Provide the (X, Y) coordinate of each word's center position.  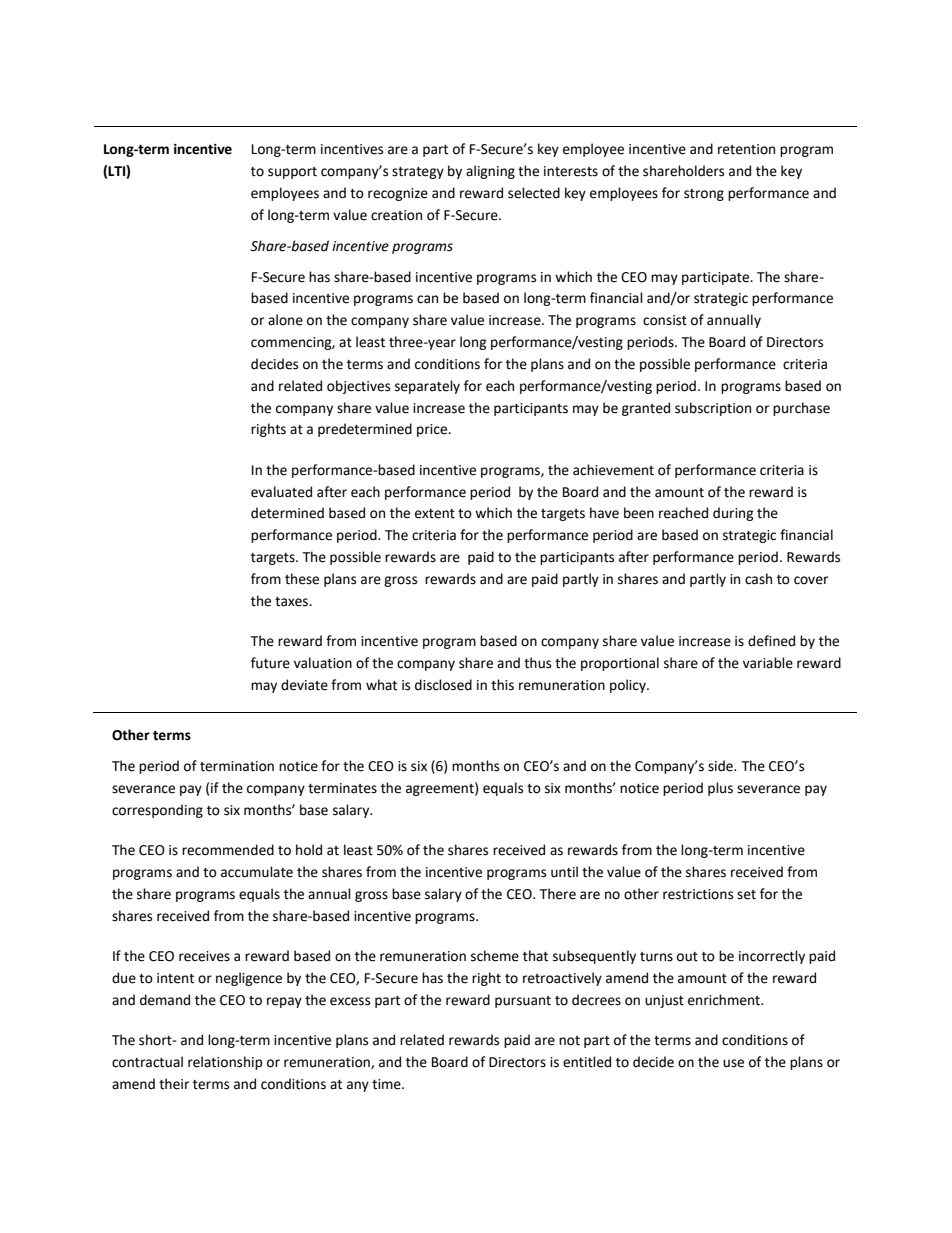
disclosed (443, 685)
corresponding (157, 811)
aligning (490, 172)
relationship (225, 1063)
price (433, 430)
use (733, 1063)
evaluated (281, 492)
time (387, 1084)
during (733, 514)
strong (704, 195)
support (292, 173)
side (721, 766)
